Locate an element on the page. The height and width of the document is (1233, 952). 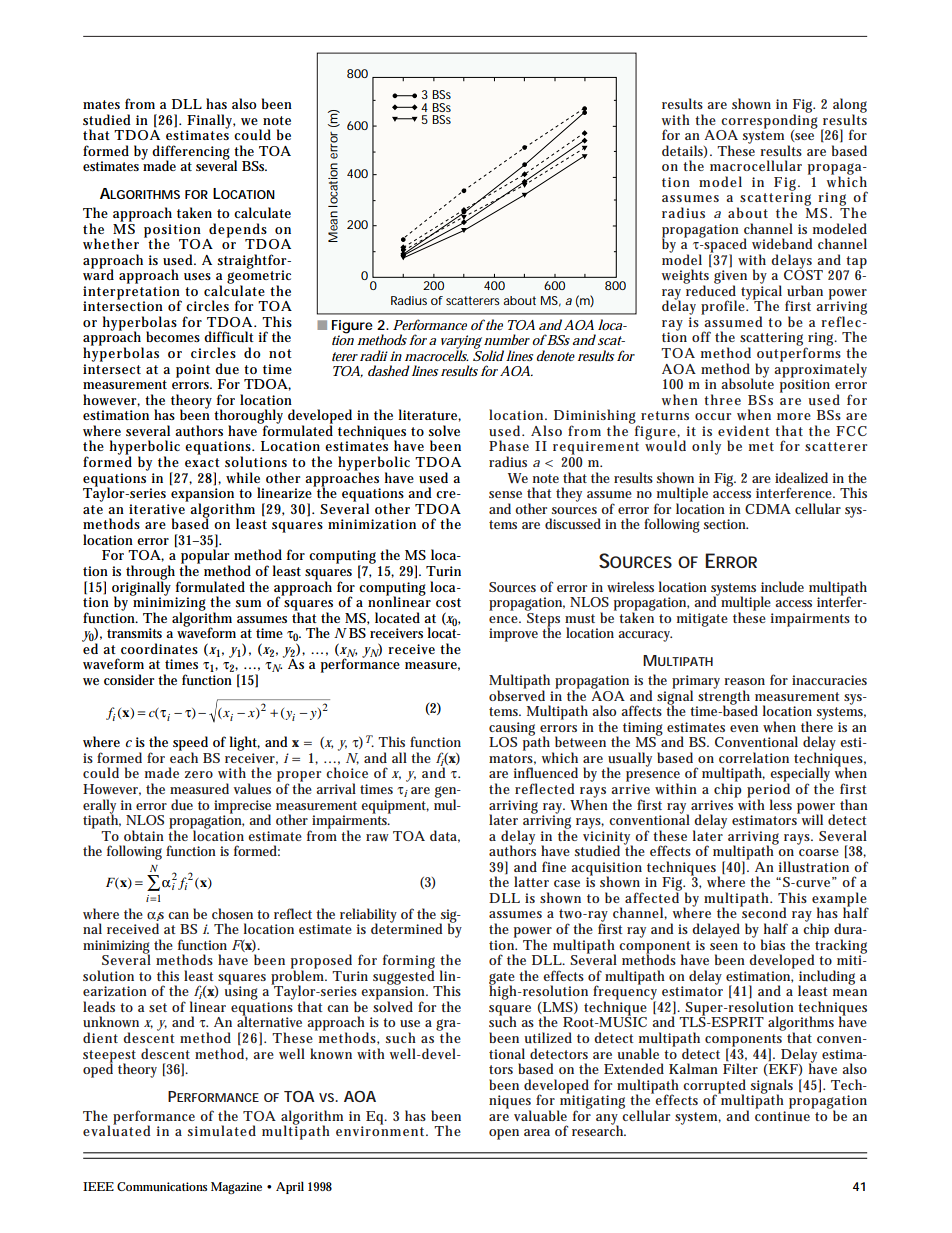
Solid is located at coordinates (488, 354).
